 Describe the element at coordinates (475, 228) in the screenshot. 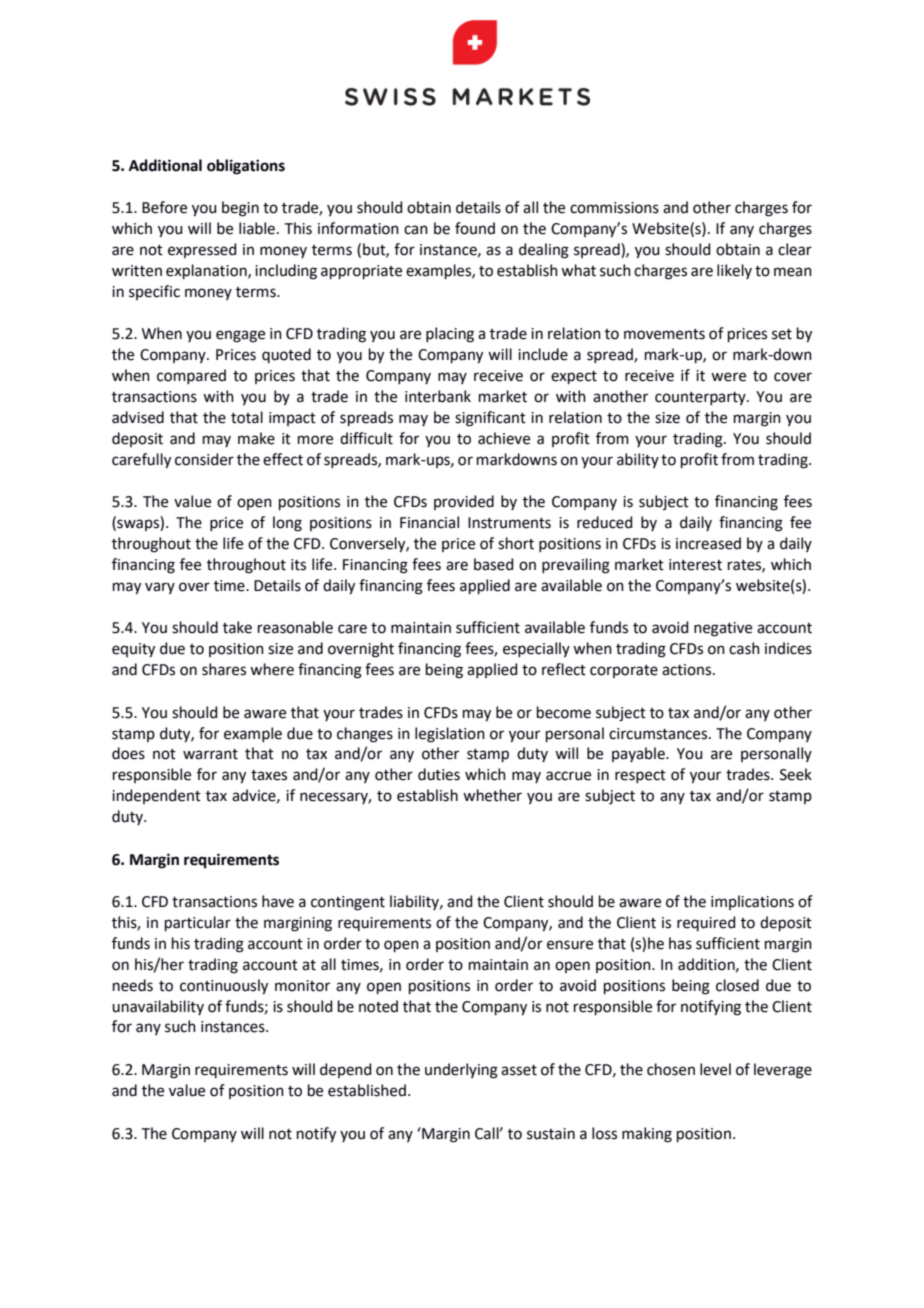

I see `found` at that location.
